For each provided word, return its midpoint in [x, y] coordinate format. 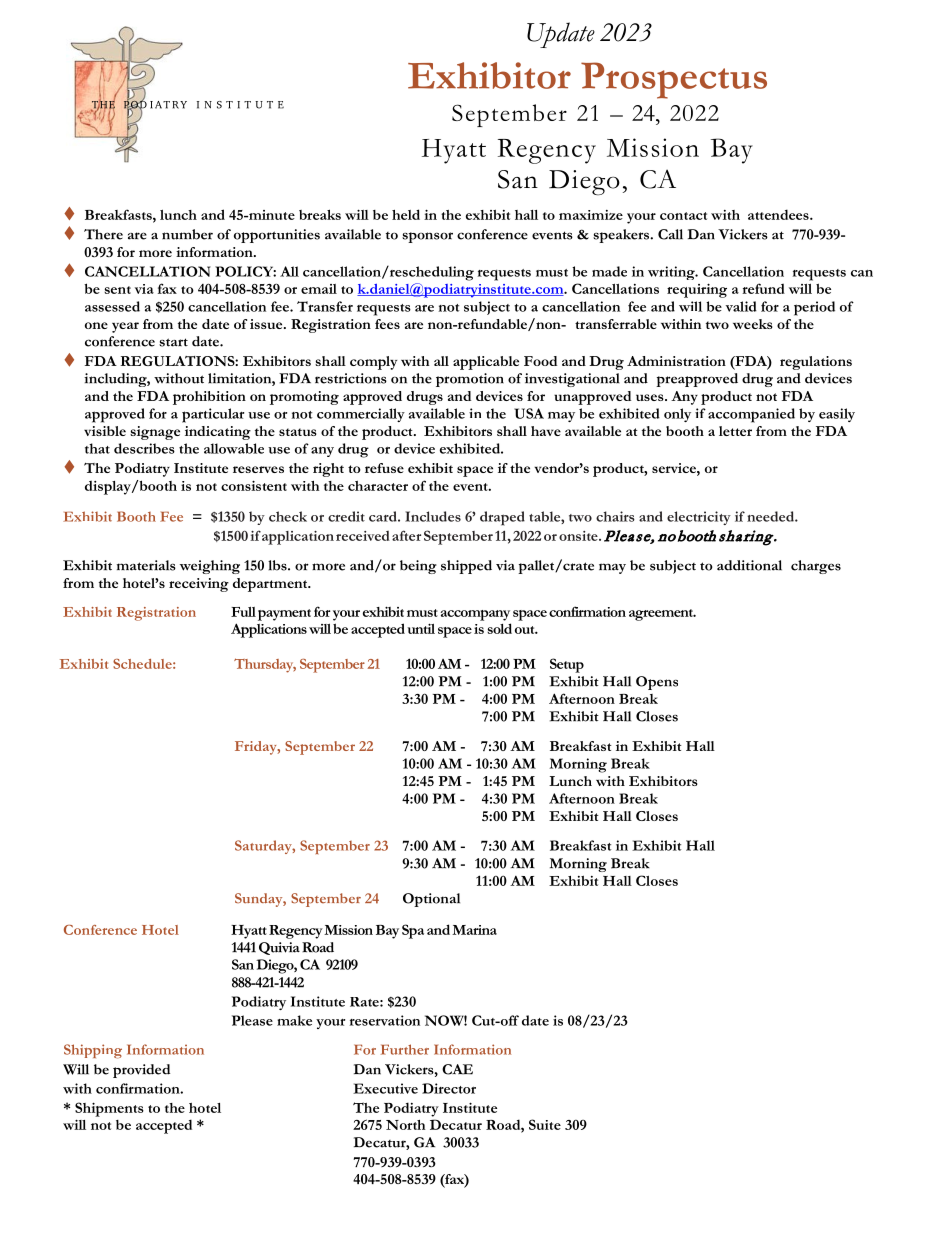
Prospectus [674, 80]
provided [141, 1071]
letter [735, 431]
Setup [567, 665]
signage [155, 433]
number [187, 234]
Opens [657, 683]
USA [529, 413]
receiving [199, 585]
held [406, 214]
